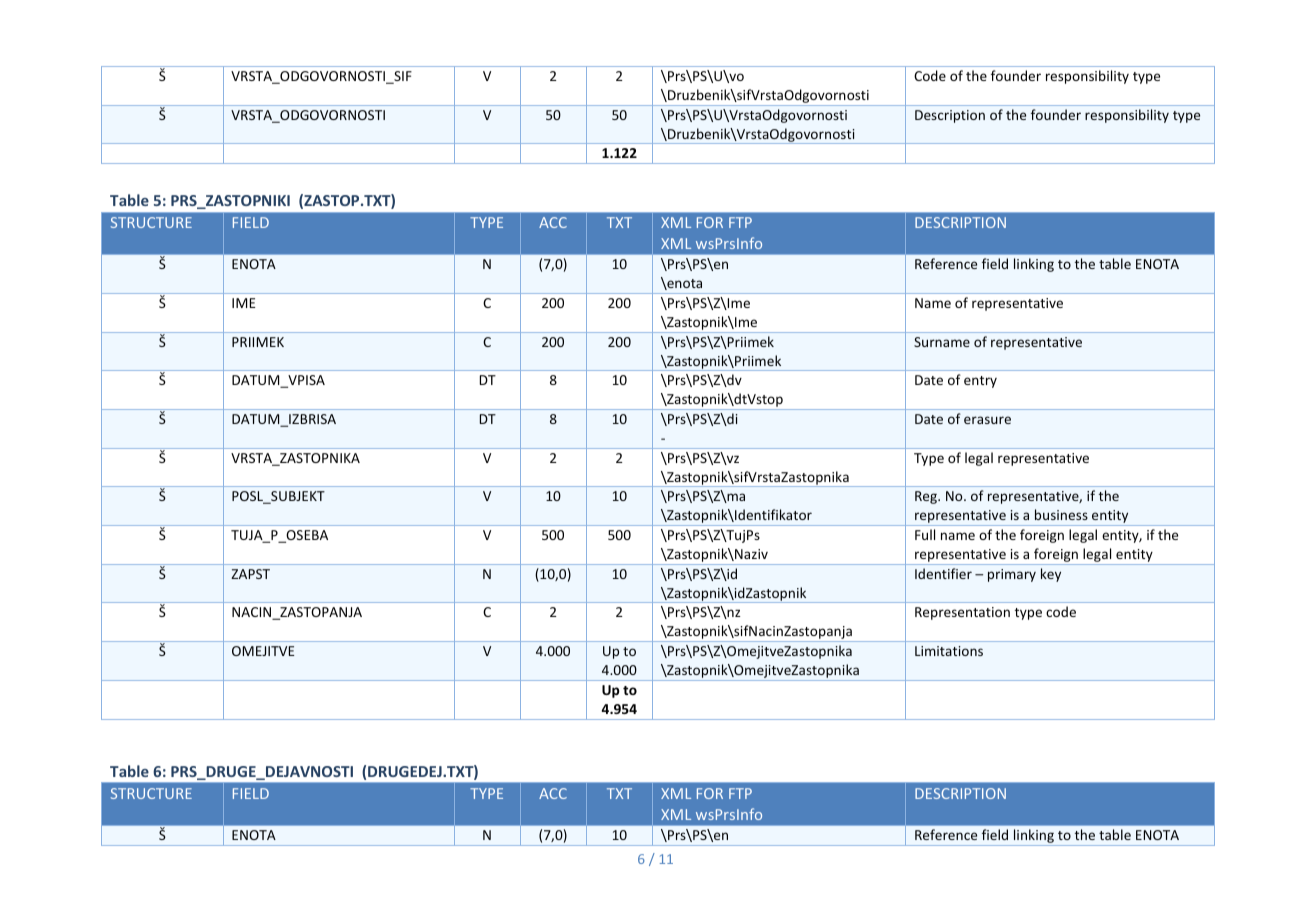  I want to click on Identifier, so click(943, 573).
